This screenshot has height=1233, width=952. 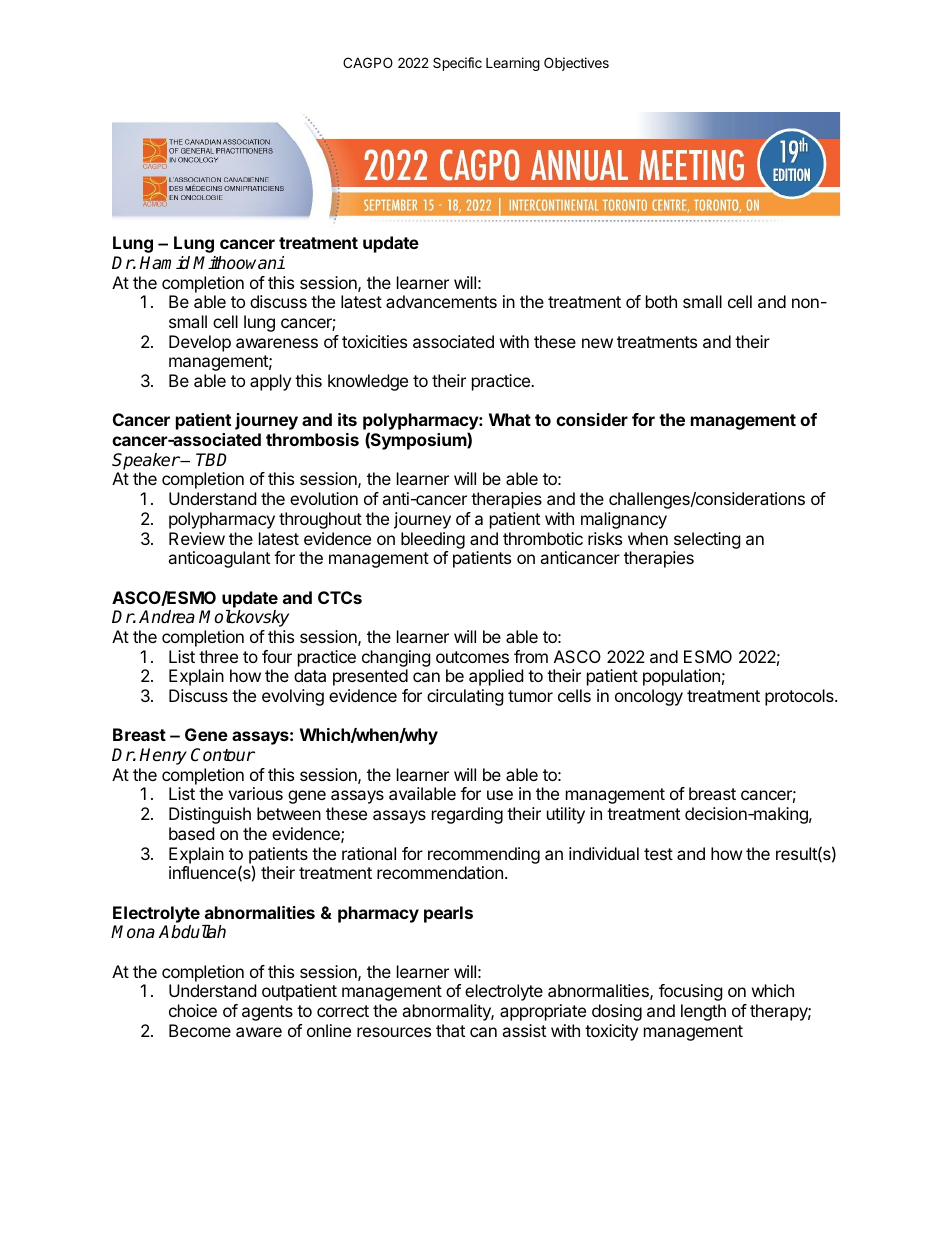 I want to click on selecting, so click(x=707, y=540).
